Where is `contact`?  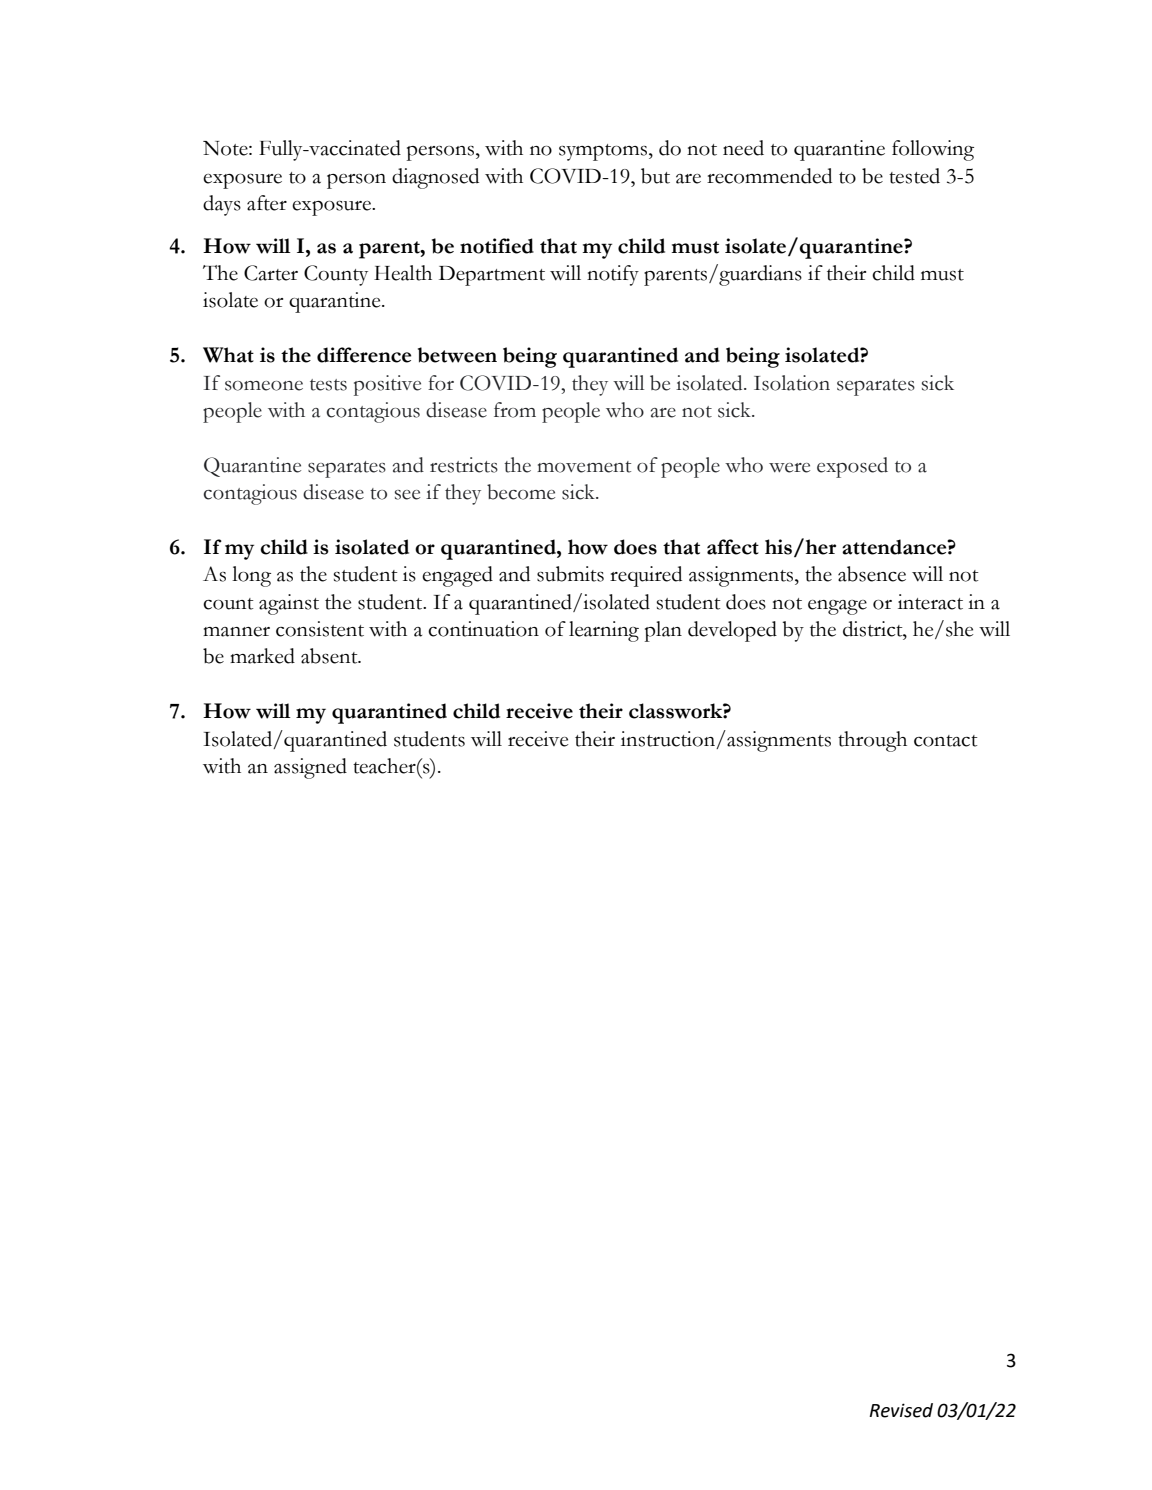
contact is located at coordinates (946, 741).
